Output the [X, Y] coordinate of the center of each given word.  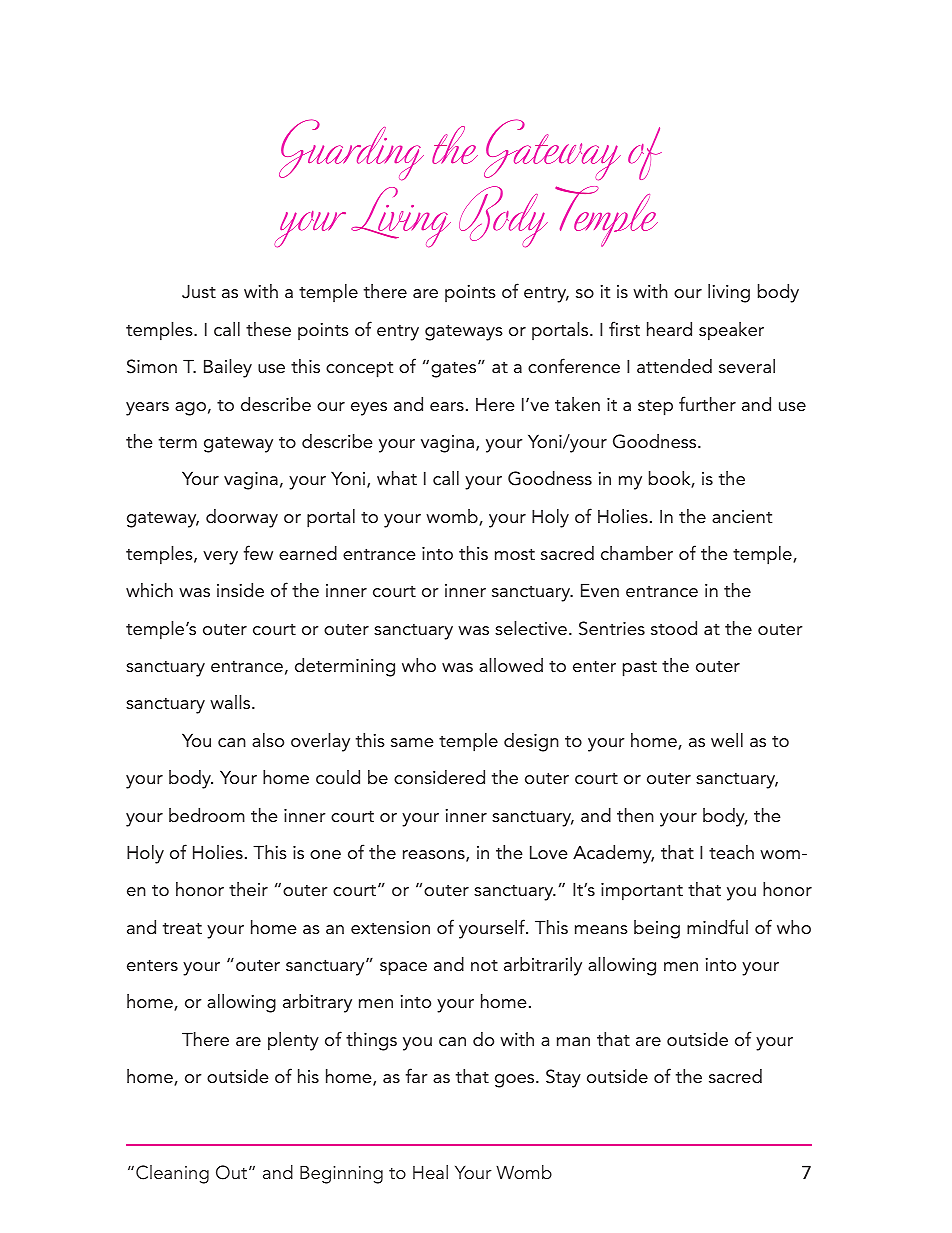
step [655, 407]
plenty [293, 1041]
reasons [435, 856]
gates [455, 369]
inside [240, 590]
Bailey [228, 368]
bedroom [207, 815]
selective [531, 628]
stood [674, 628]
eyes [369, 409]
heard [669, 329]
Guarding [351, 149]
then [635, 815]
